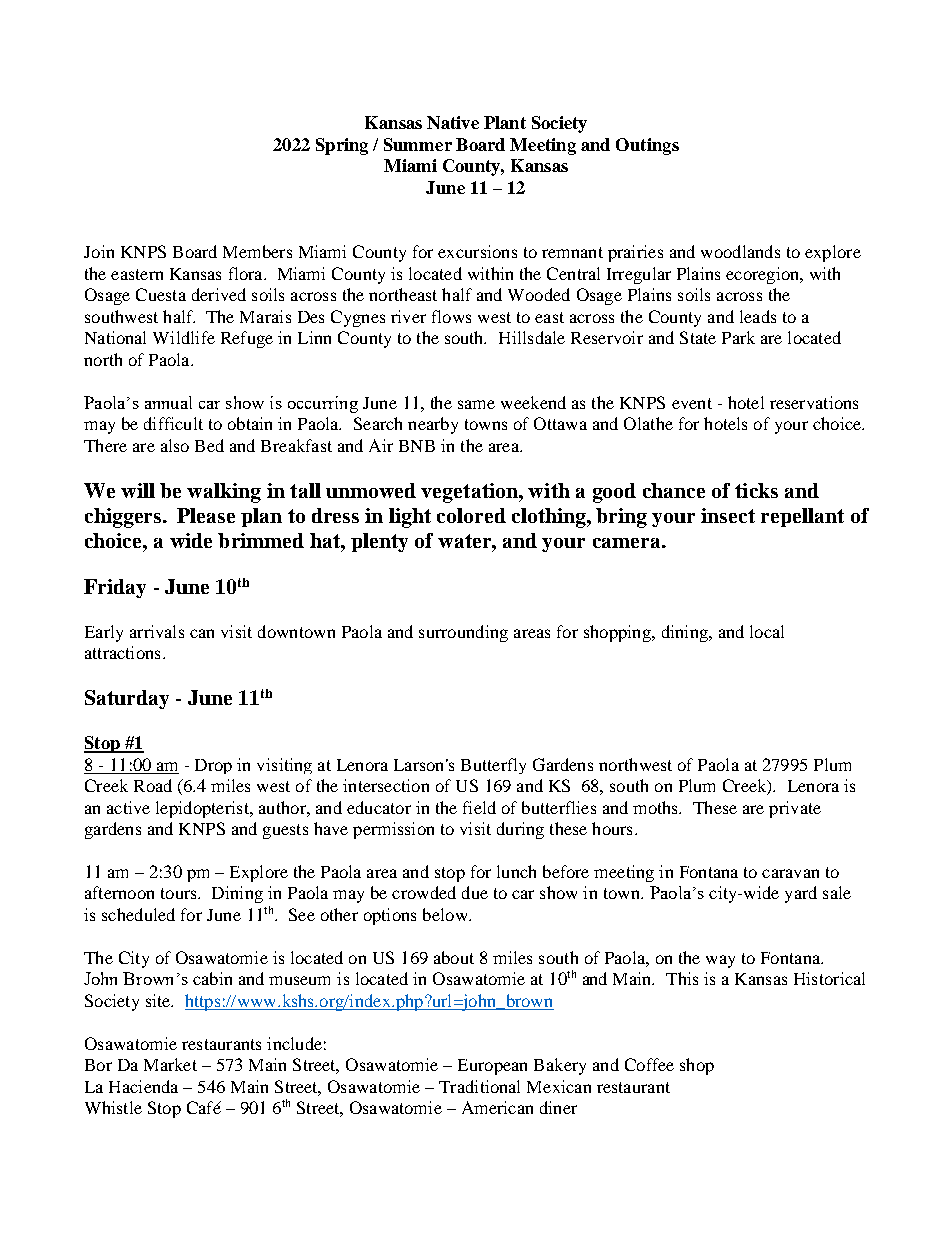 The width and height of the screenshot is (952, 1233). Describe the element at coordinates (451, 316) in the screenshot. I see `flows` at that location.
